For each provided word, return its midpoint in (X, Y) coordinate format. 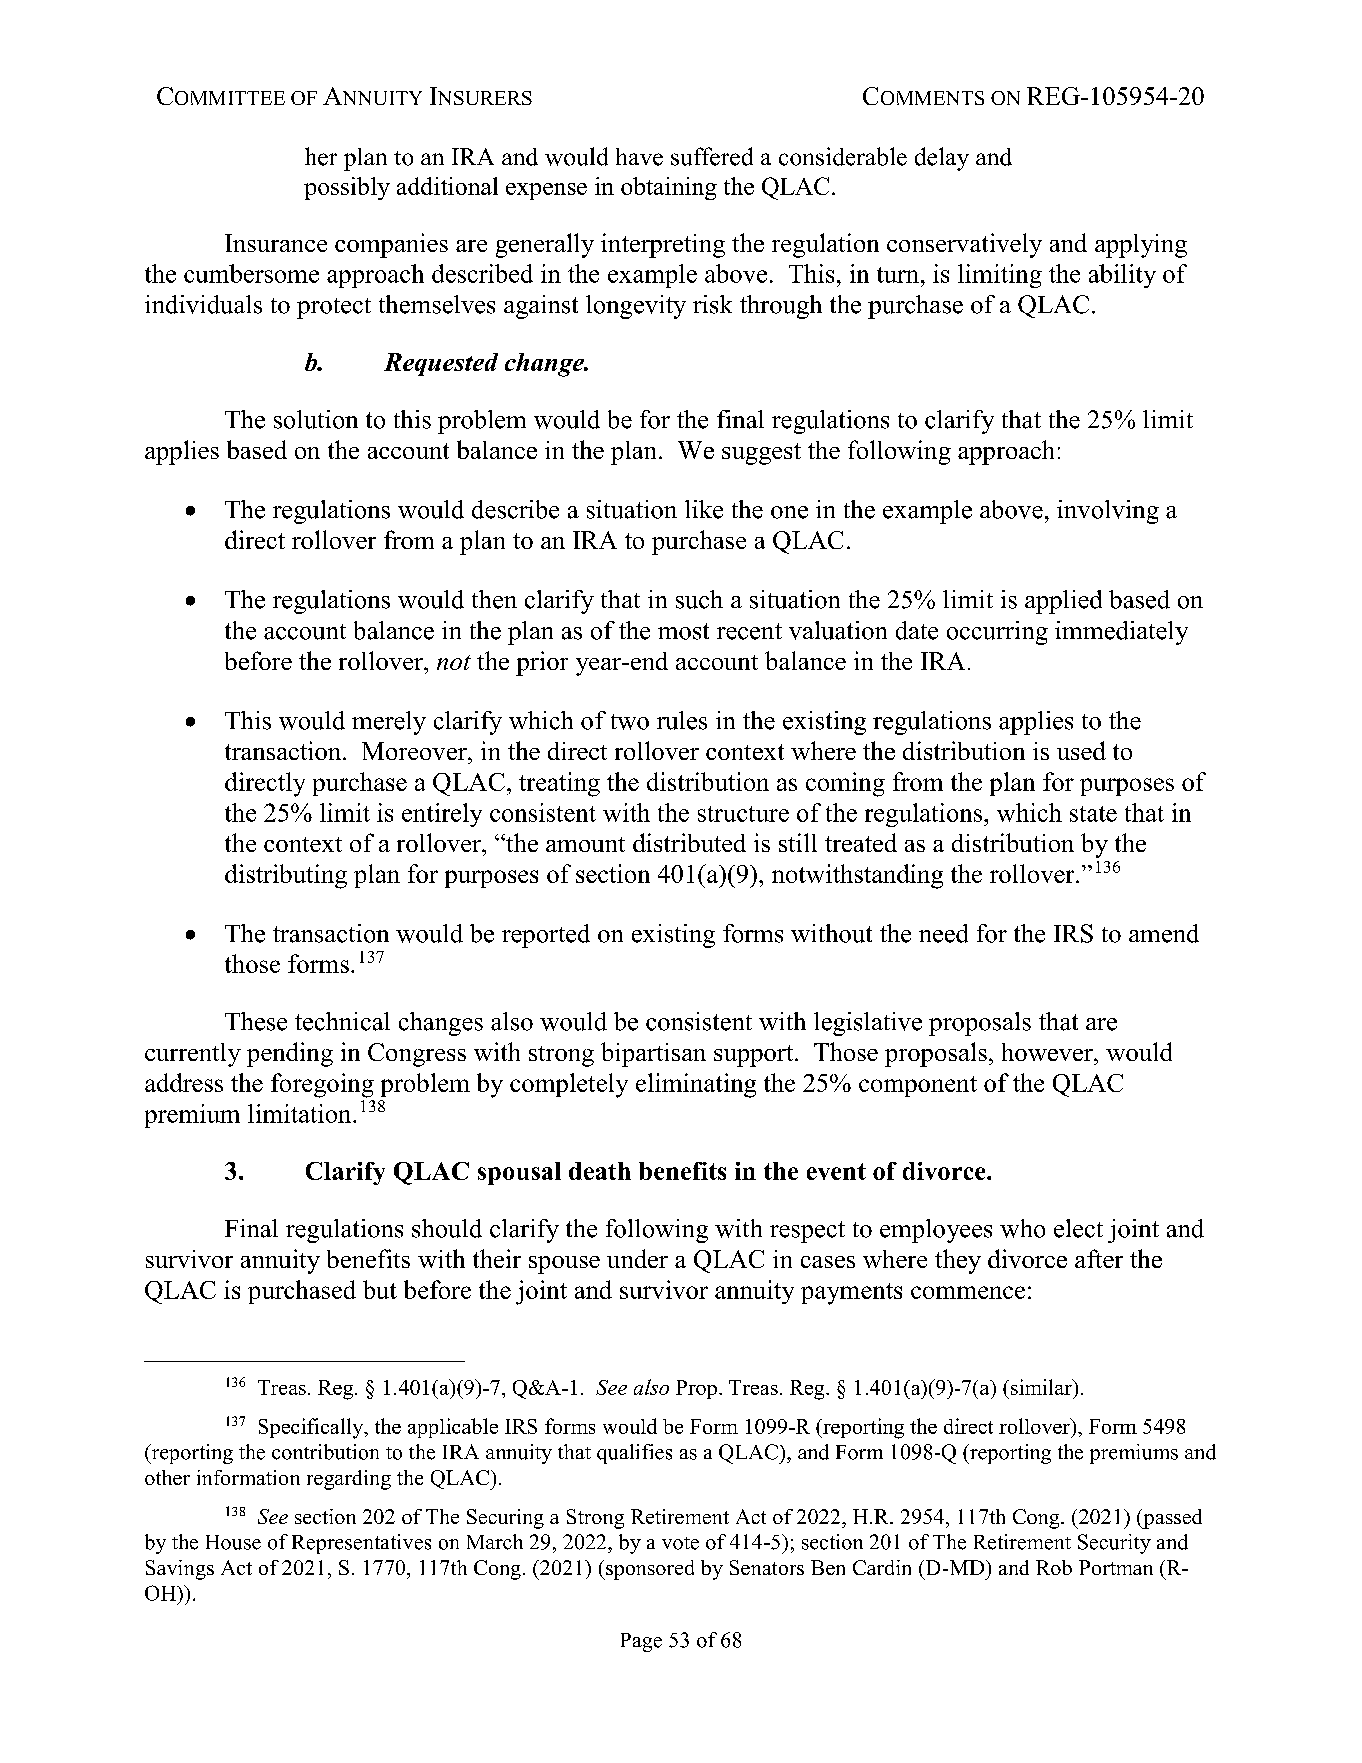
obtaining (669, 188)
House (233, 1542)
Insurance (276, 243)
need (943, 933)
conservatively (964, 245)
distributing (286, 876)
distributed (689, 842)
